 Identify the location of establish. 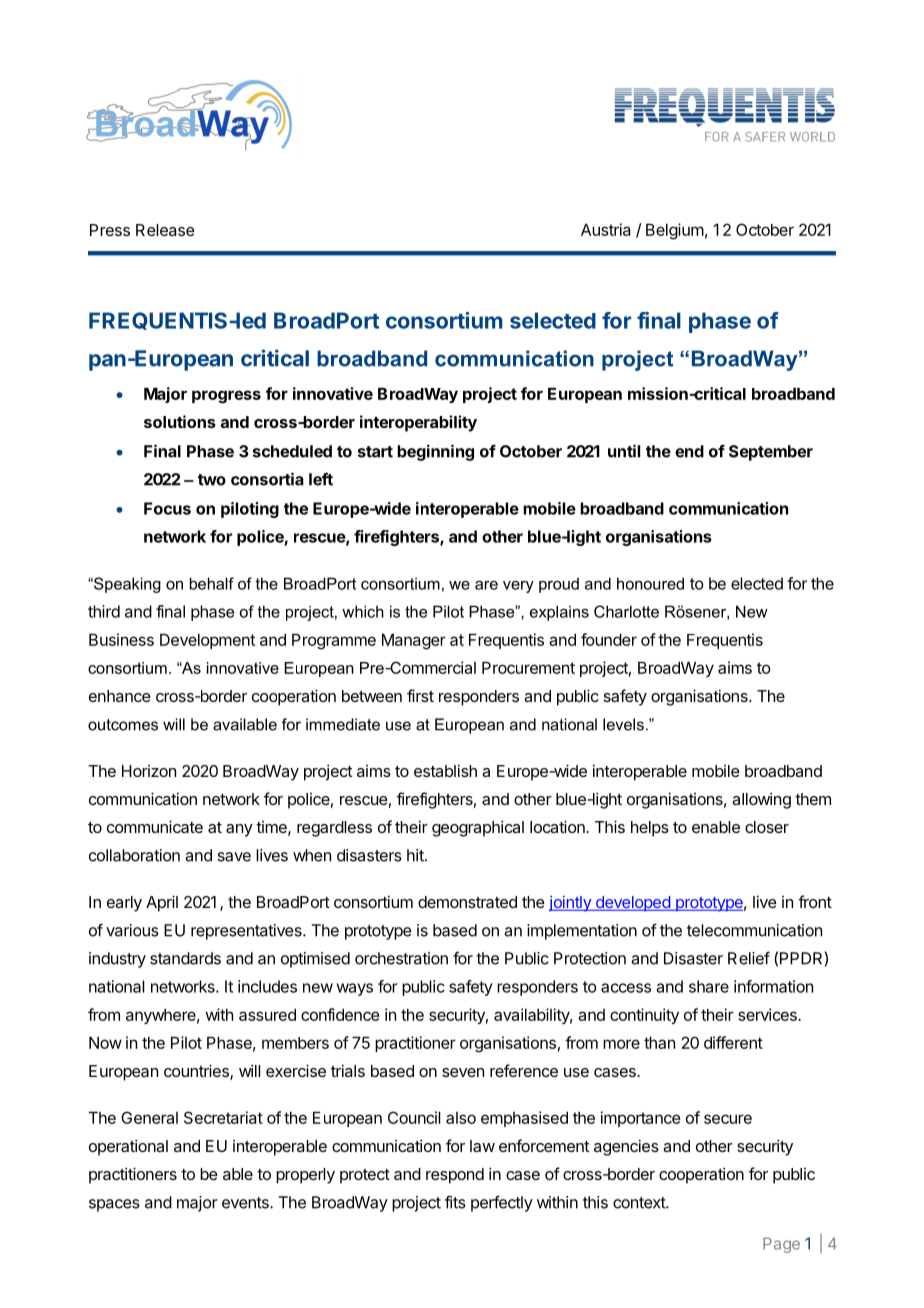
(445, 770).
